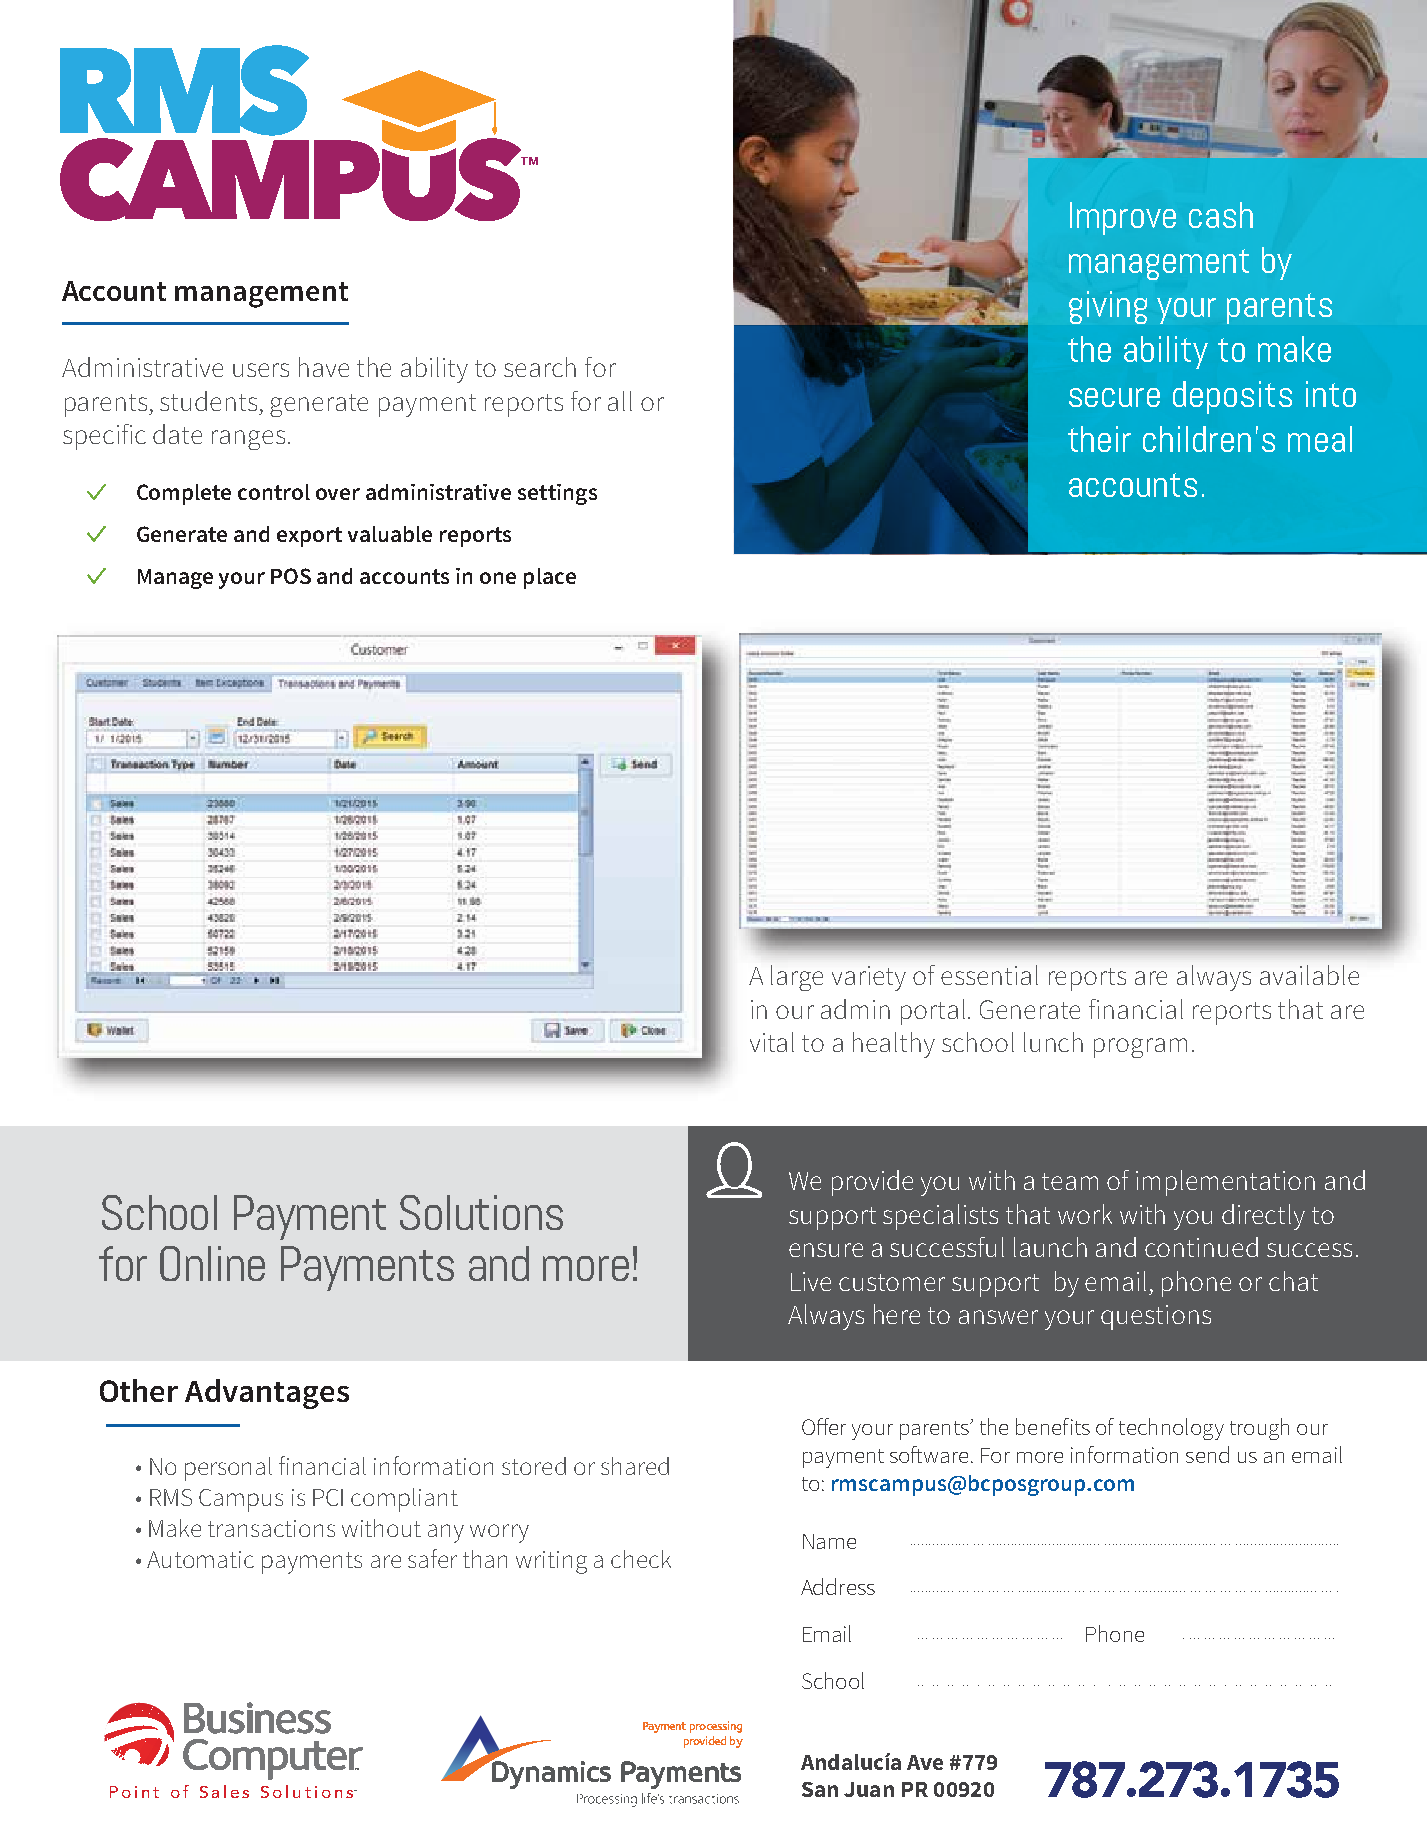  Describe the element at coordinates (550, 578) in the page. I see `place` at that location.
